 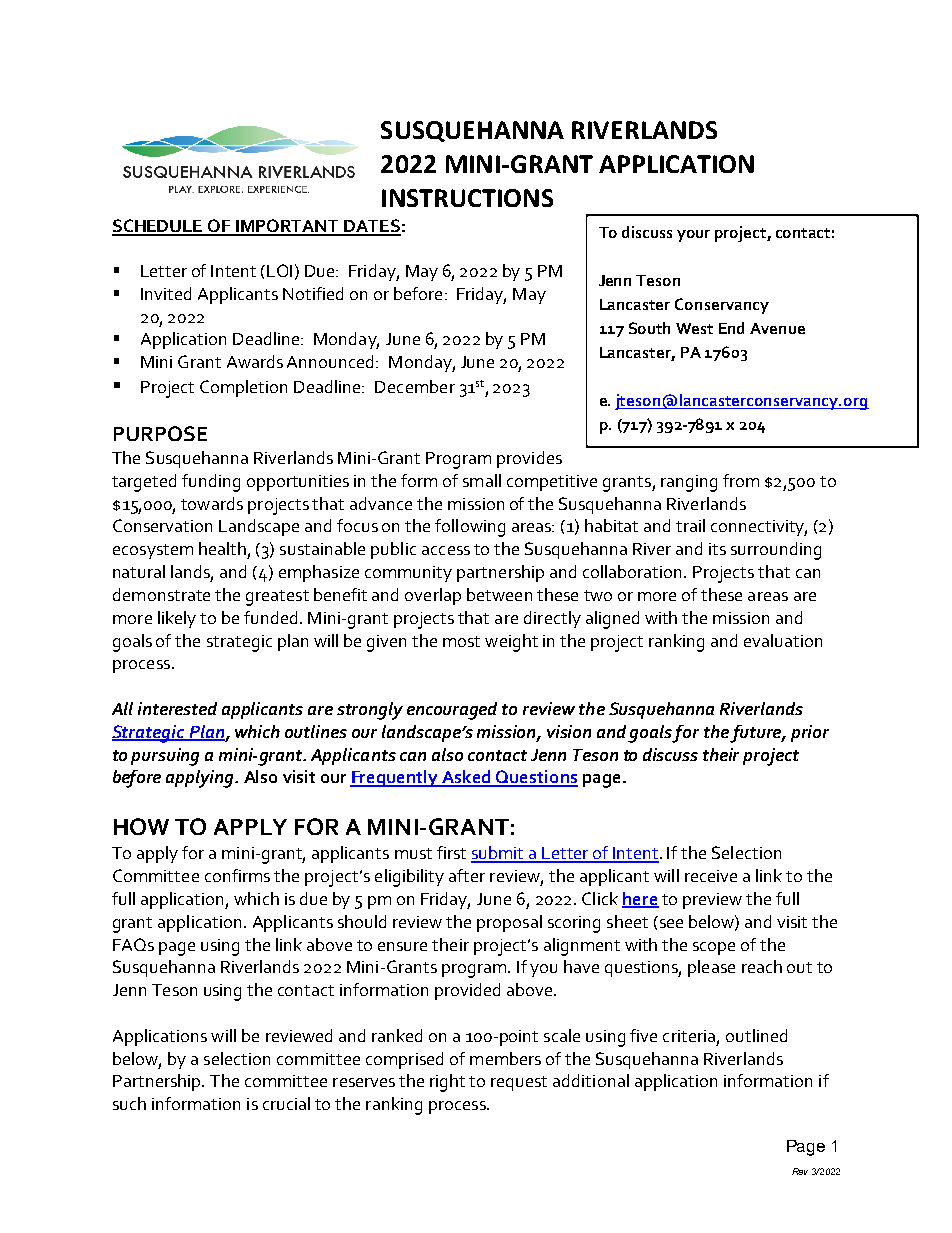 What do you see at coordinates (461, 641) in the page?
I see `most` at bounding box center [461, 641].
